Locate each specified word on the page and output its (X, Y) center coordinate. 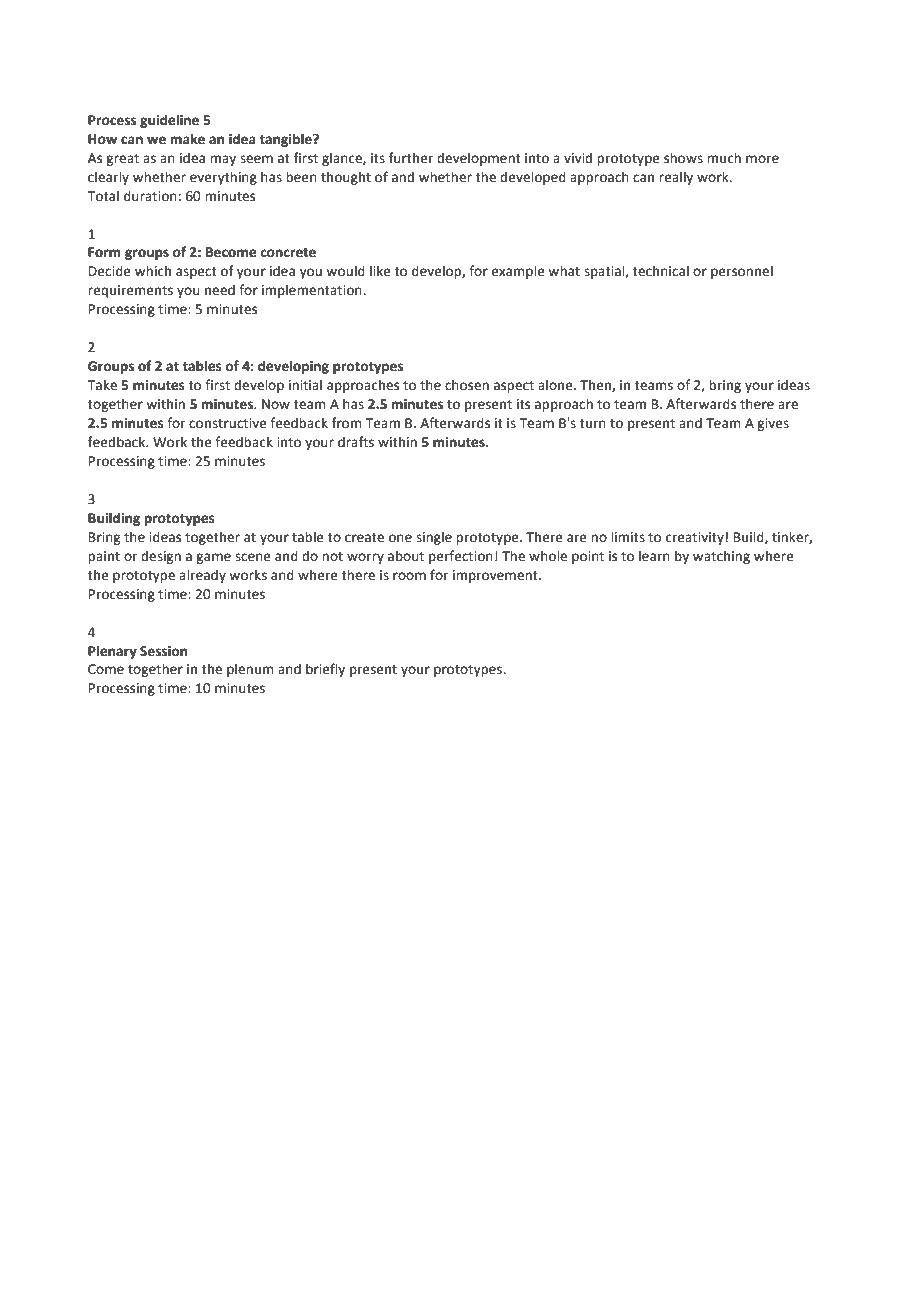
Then (596, 385)
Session (163, 651)
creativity (695, 538)
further (411, 158)
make (188, 139)
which (153, 271)
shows (683, 158)
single (434, 538)
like (380, 271)
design (161, 557)
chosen (467, 385)
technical (661, 271)
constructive (228, 423)
